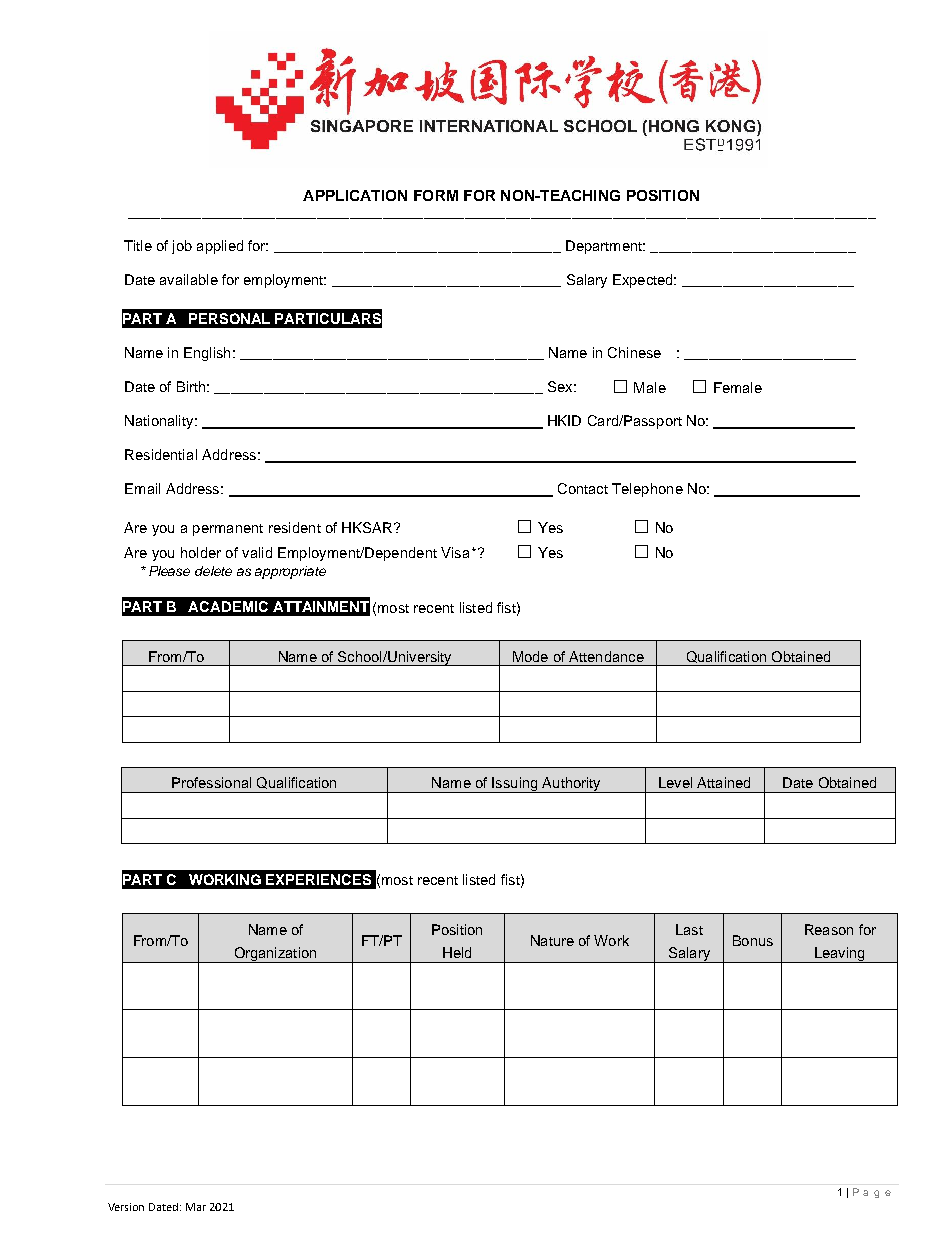  What do you see at coordinates (634, 352) in the image?
I see `Chinese` at bounding box center [634, 352].
